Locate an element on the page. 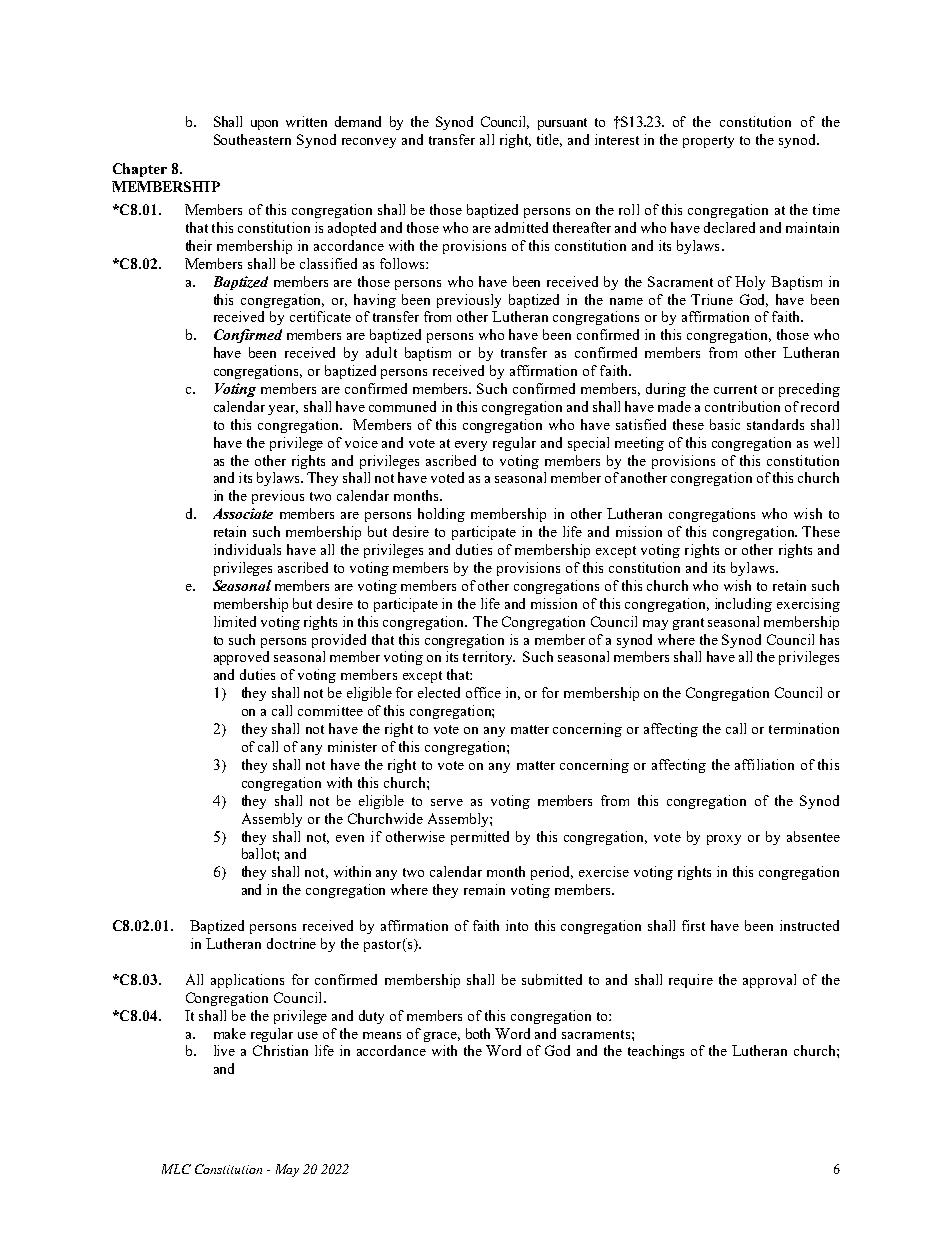 Image resolution: width=952 pixels, height=1233 pixels. teachings is located at coordinates (656, 1052).
